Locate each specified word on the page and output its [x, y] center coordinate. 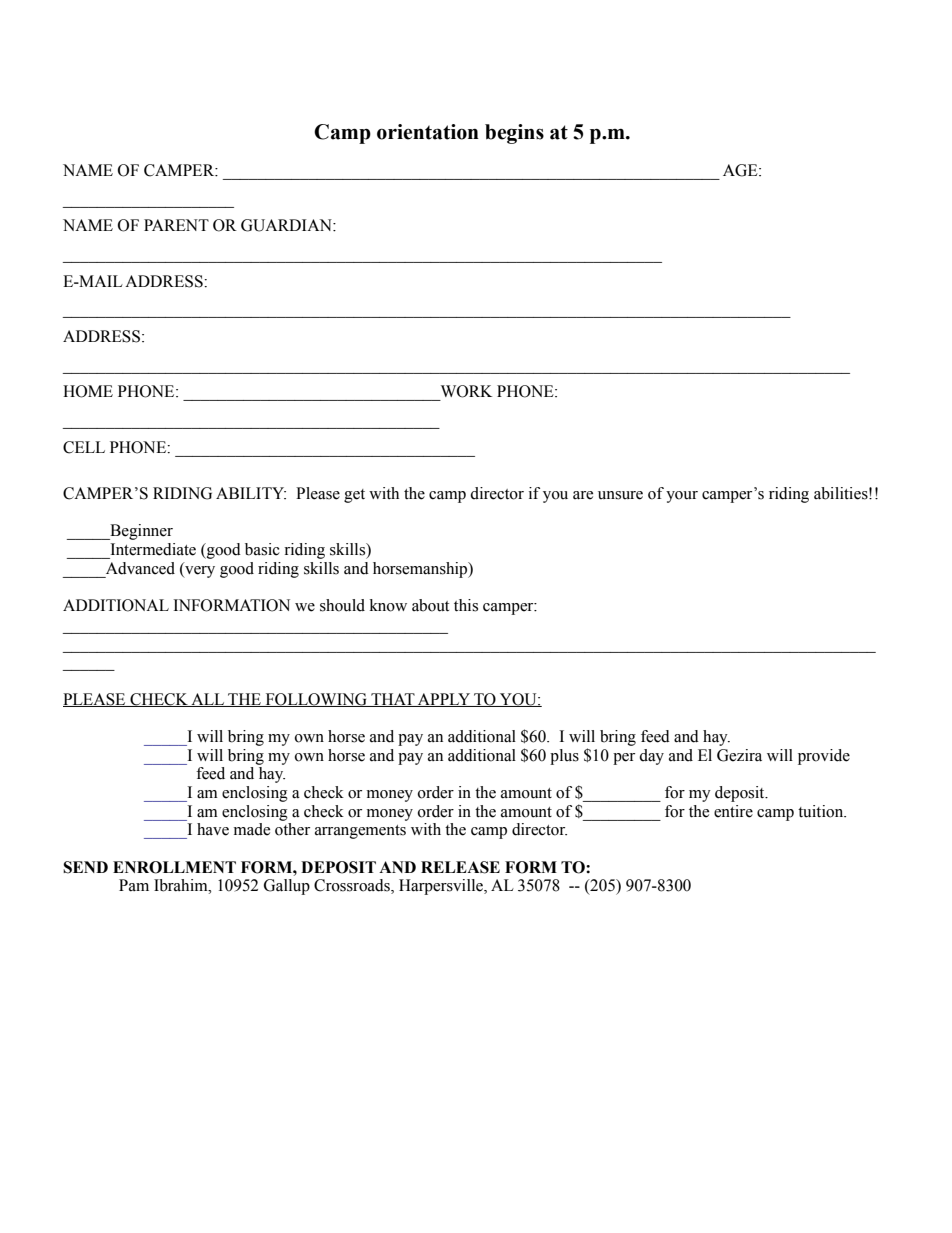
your [682, 497]
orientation [428, 132]
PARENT [176, 225]
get [354, 496]
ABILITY [251, 493]
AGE [741, 170]
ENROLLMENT [174, 867]
